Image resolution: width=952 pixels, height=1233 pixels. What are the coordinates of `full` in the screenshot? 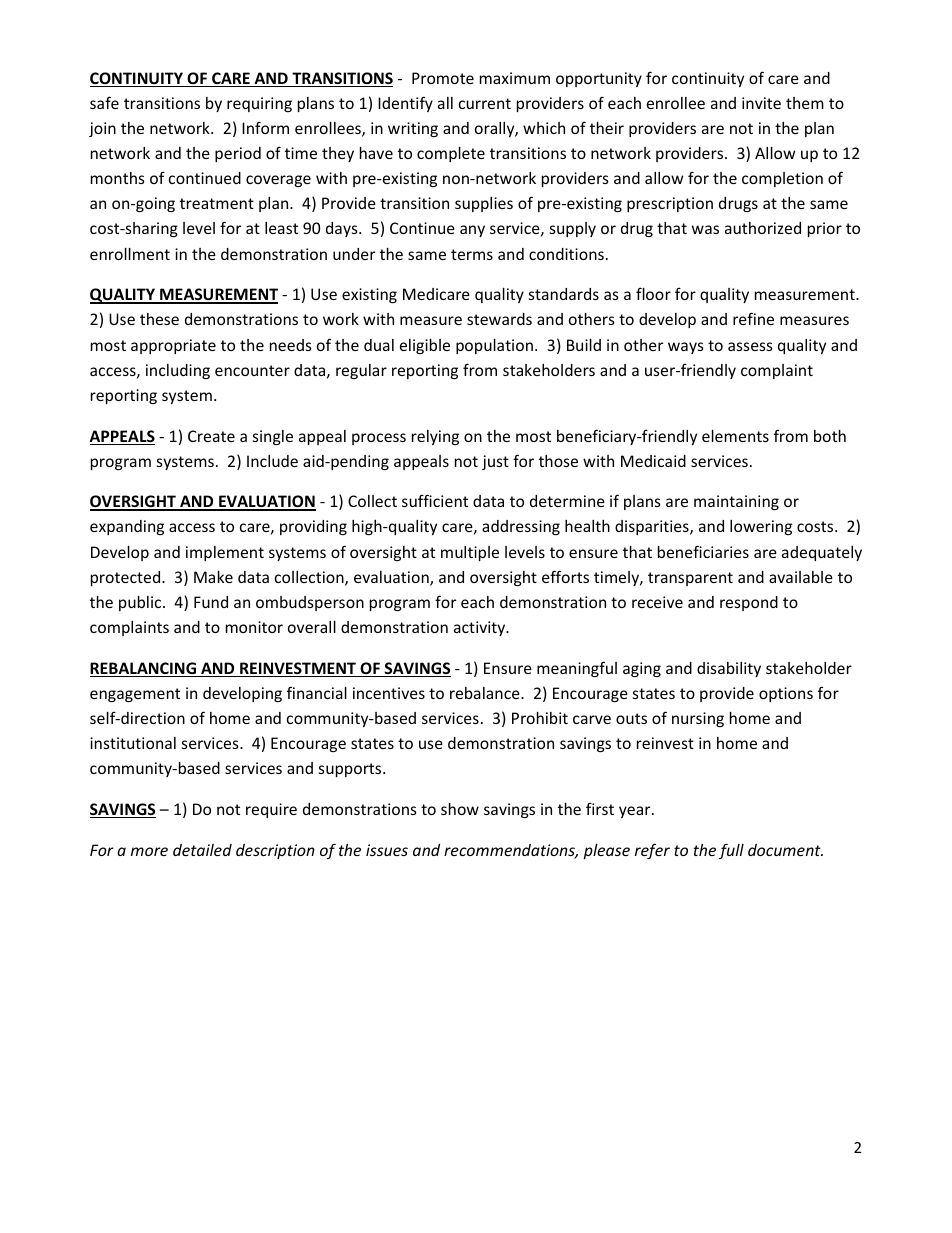 It's located at (731, 851).
